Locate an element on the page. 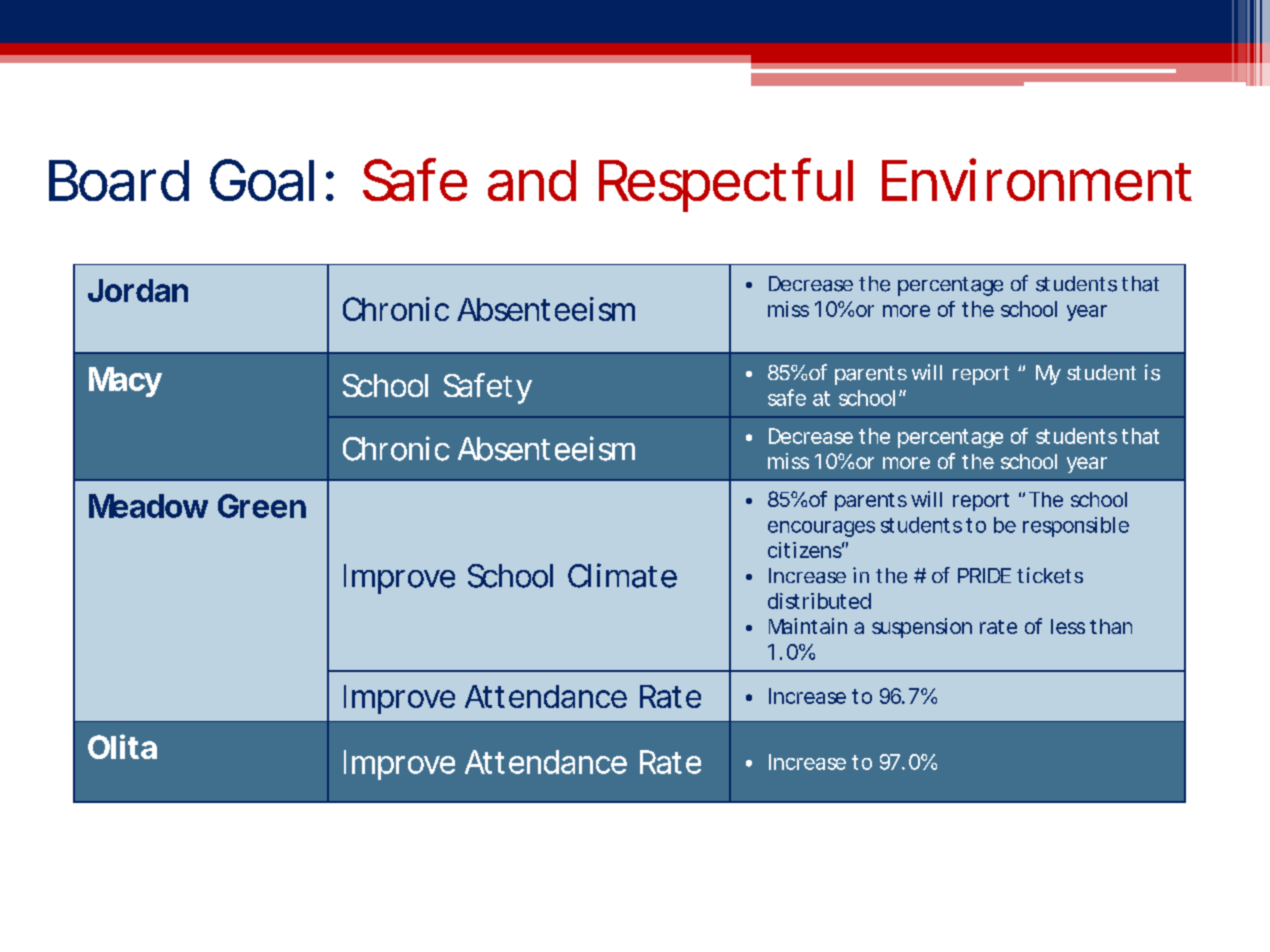 The image size is (1270, 952). responsible is located at coordinates (1076, 527).
